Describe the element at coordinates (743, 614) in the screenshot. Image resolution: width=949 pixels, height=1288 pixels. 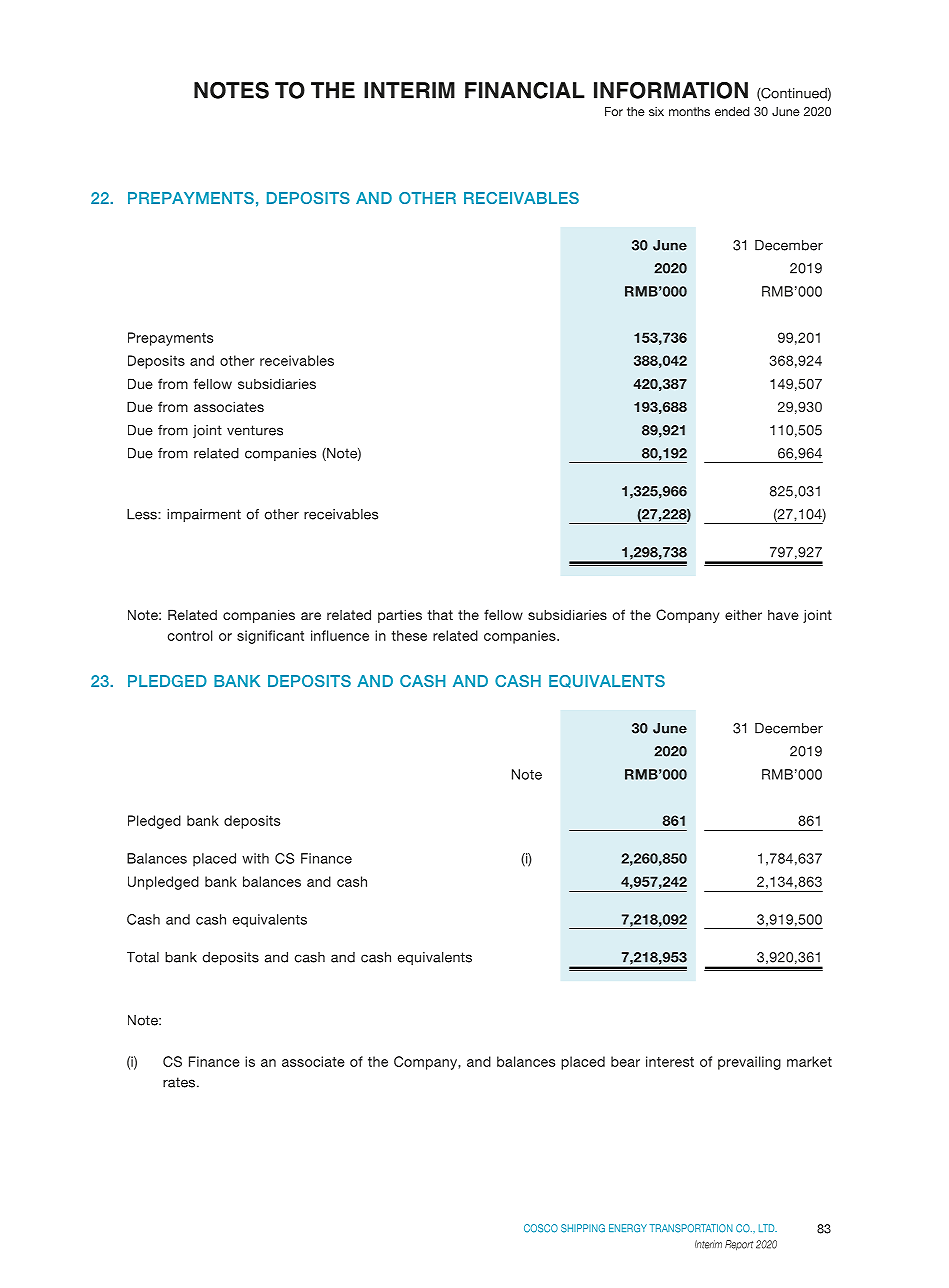
I see `either` at that location.
